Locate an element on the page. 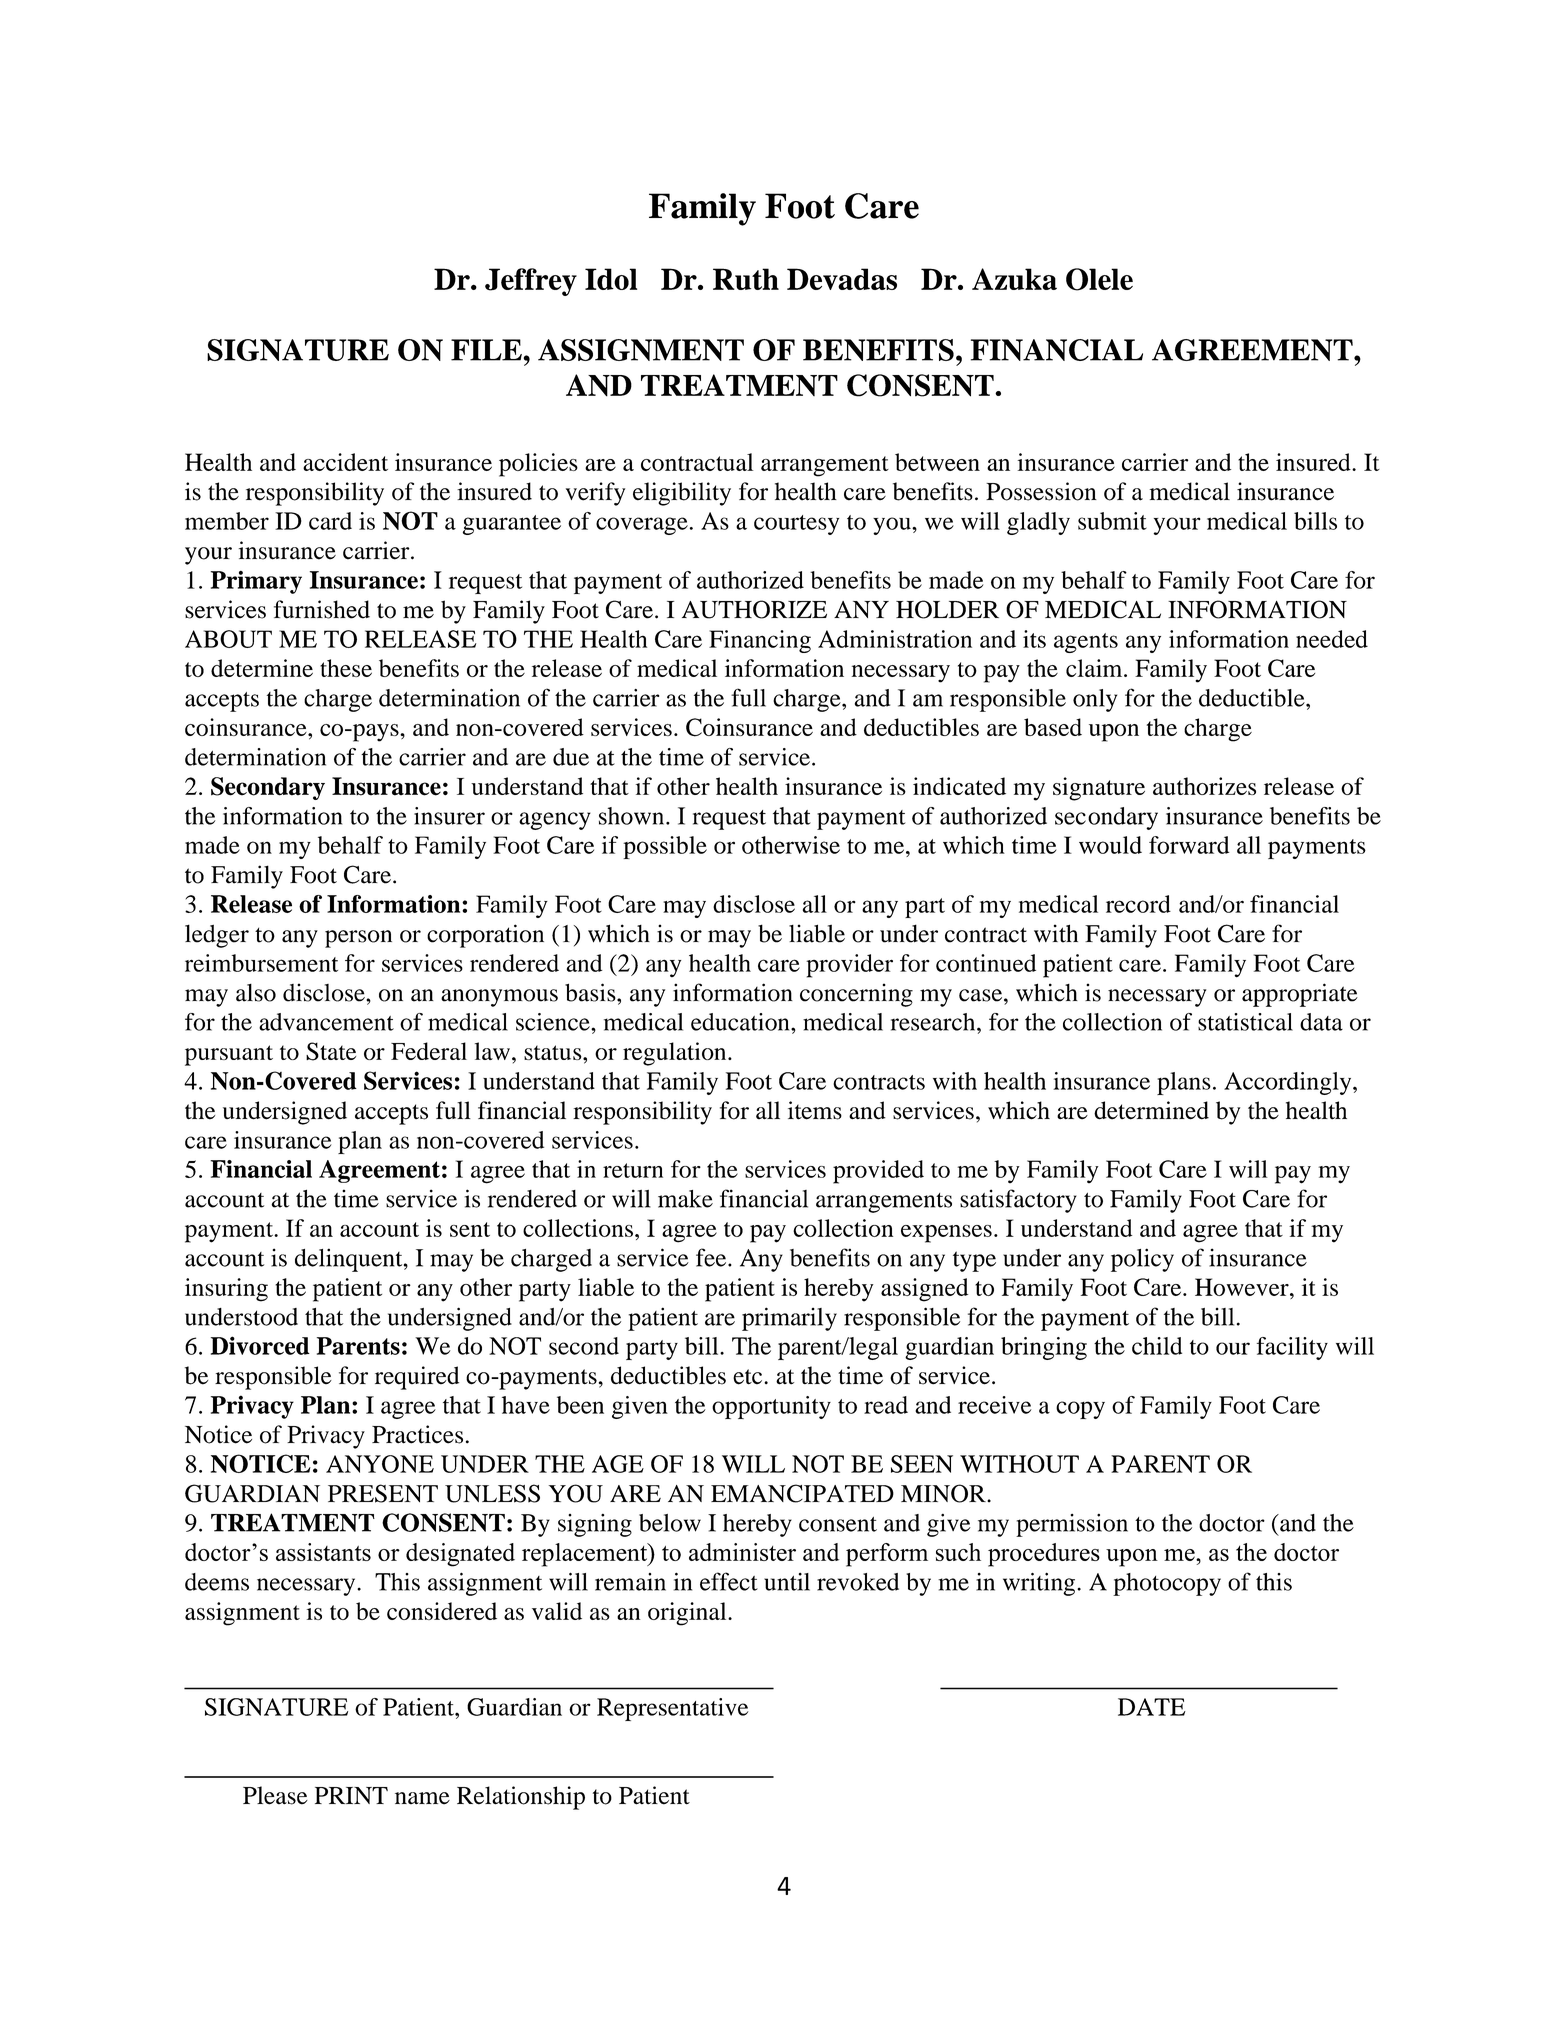 Image resolution: width=1568 pixels, height=2029 pixels. statistical is located at coordinates (1245, 1022).
